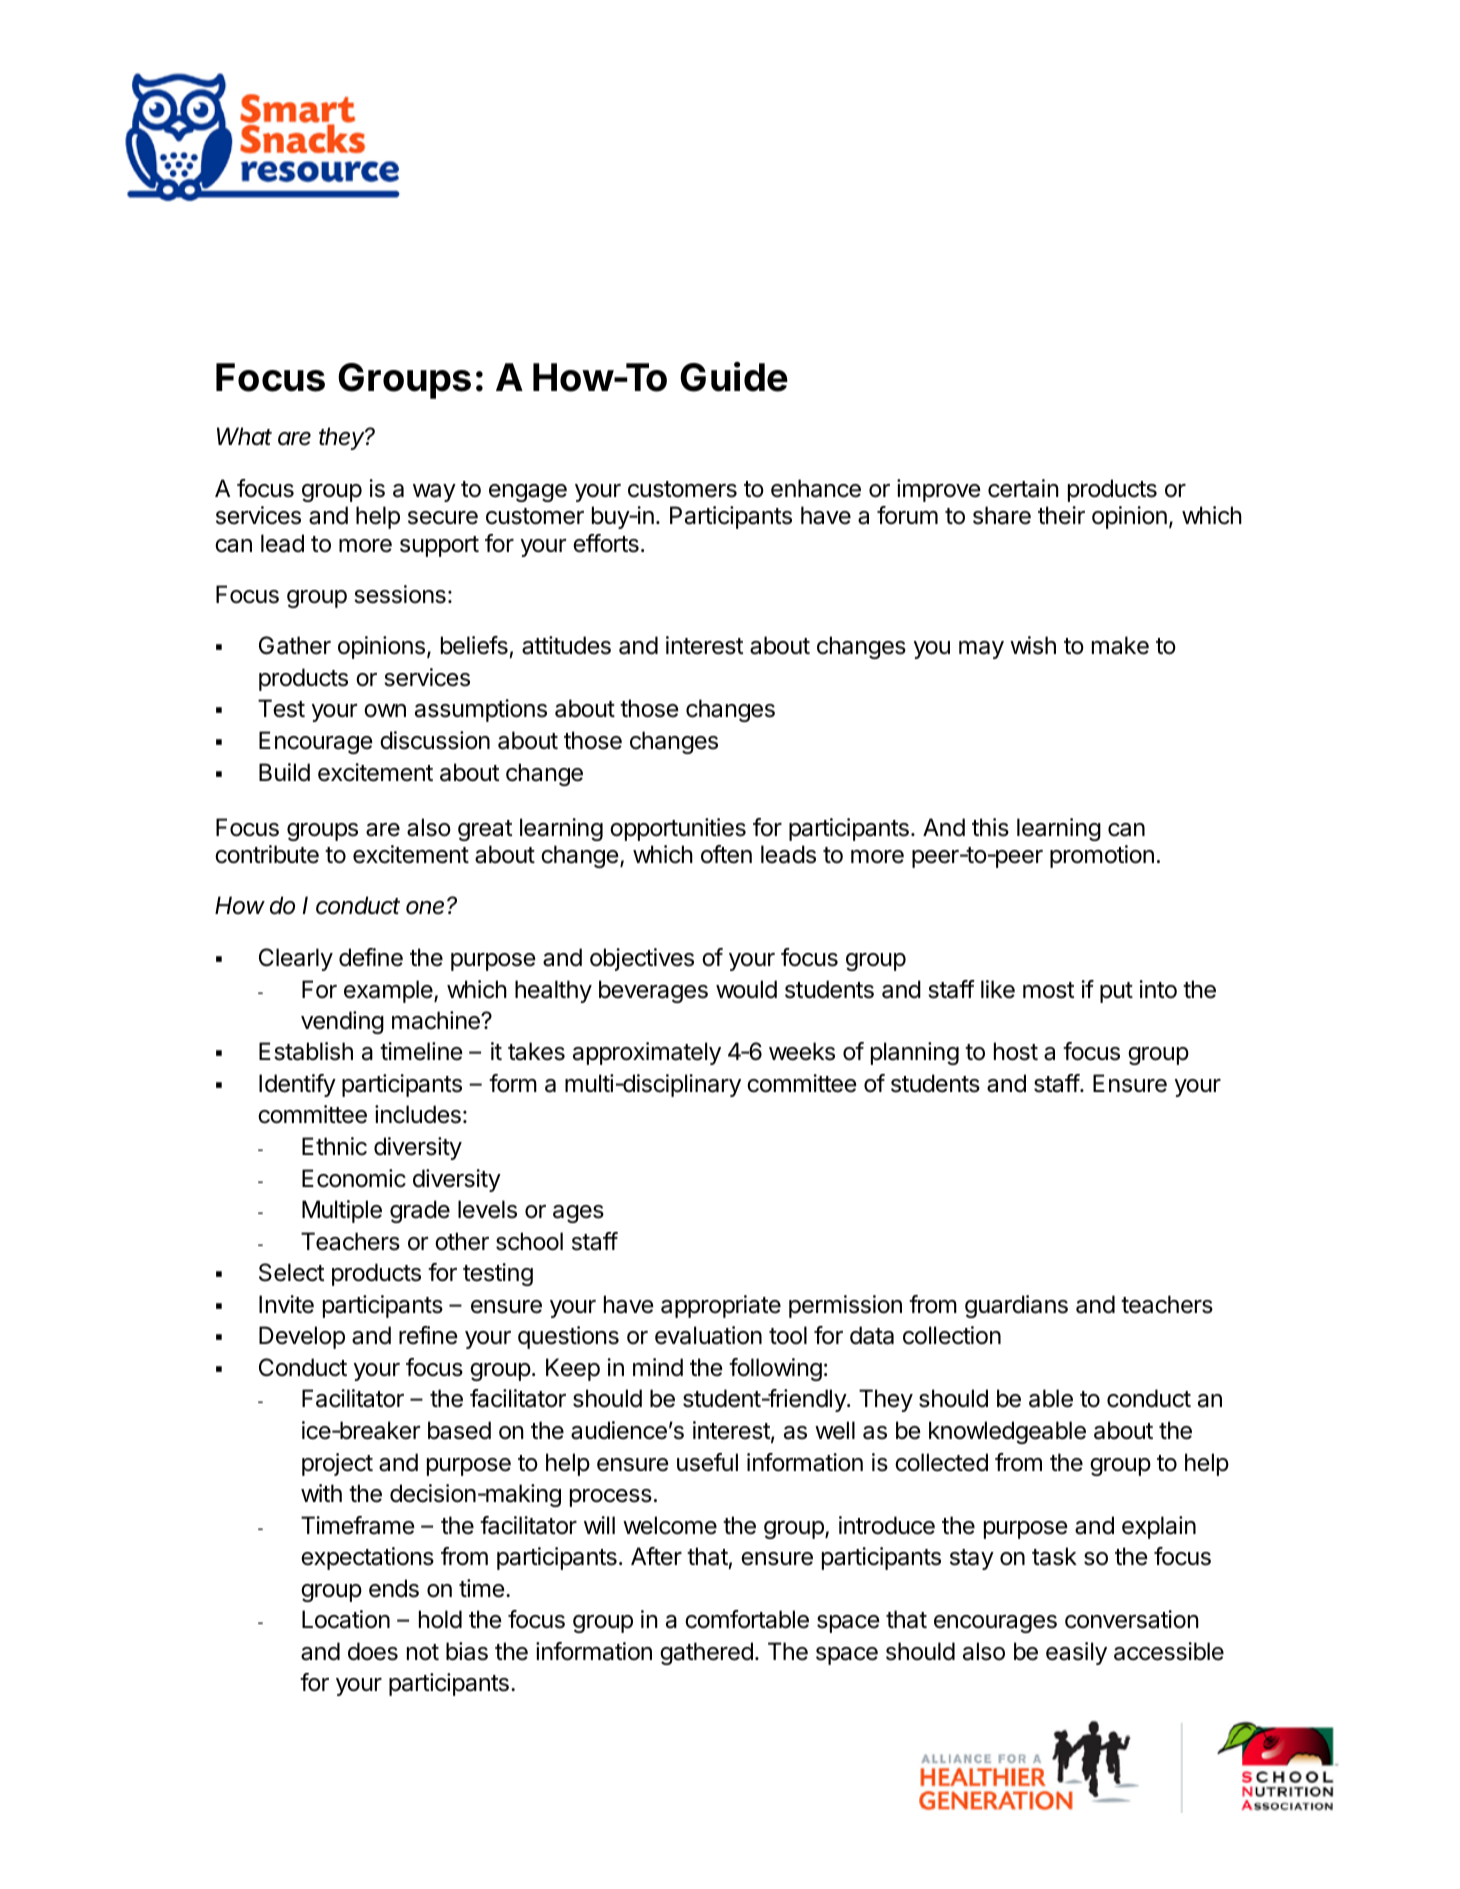  I want to click on approximately, so click(647, 1053).
